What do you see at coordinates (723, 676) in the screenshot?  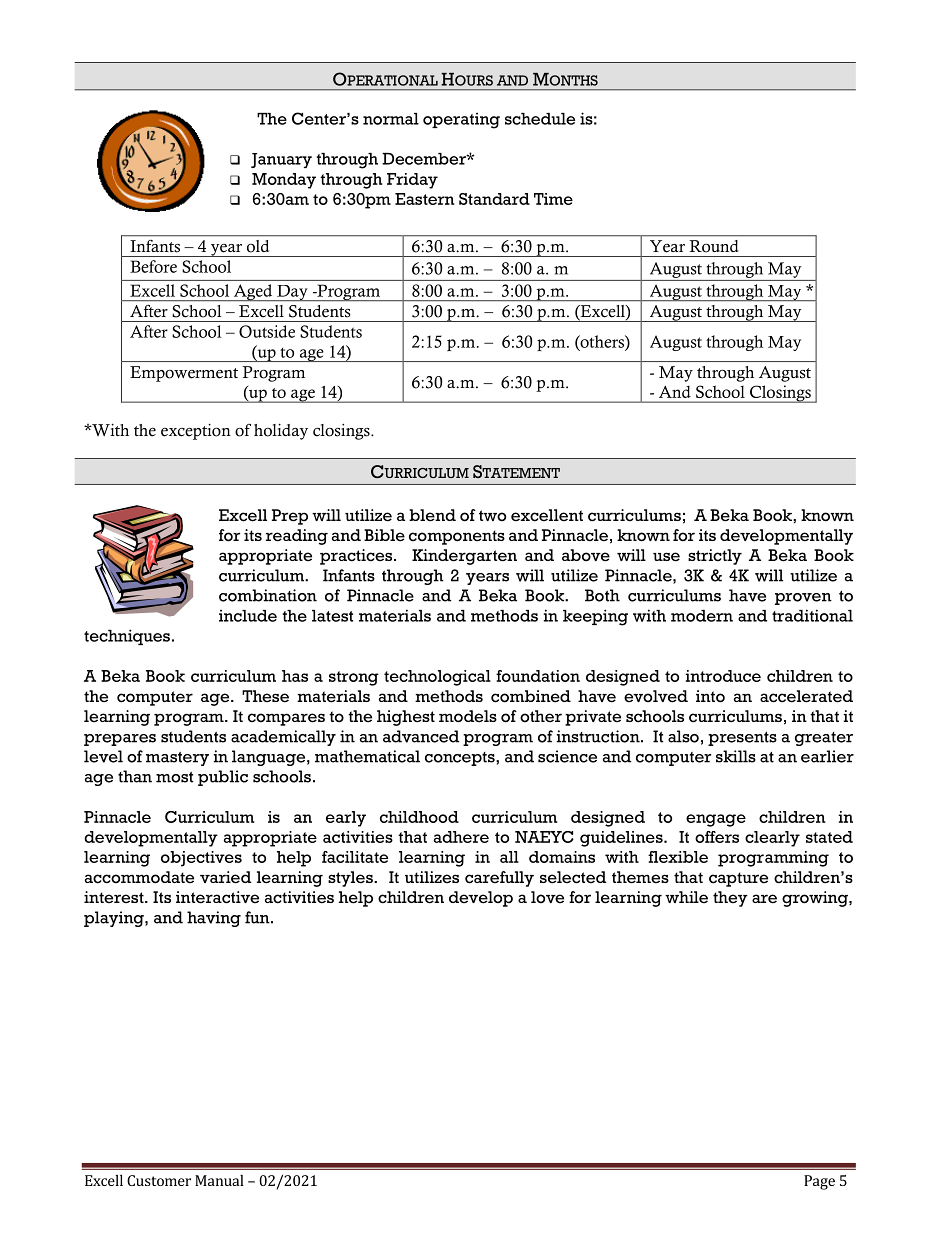 I see `introduce` at bounding box center [723, 676].
